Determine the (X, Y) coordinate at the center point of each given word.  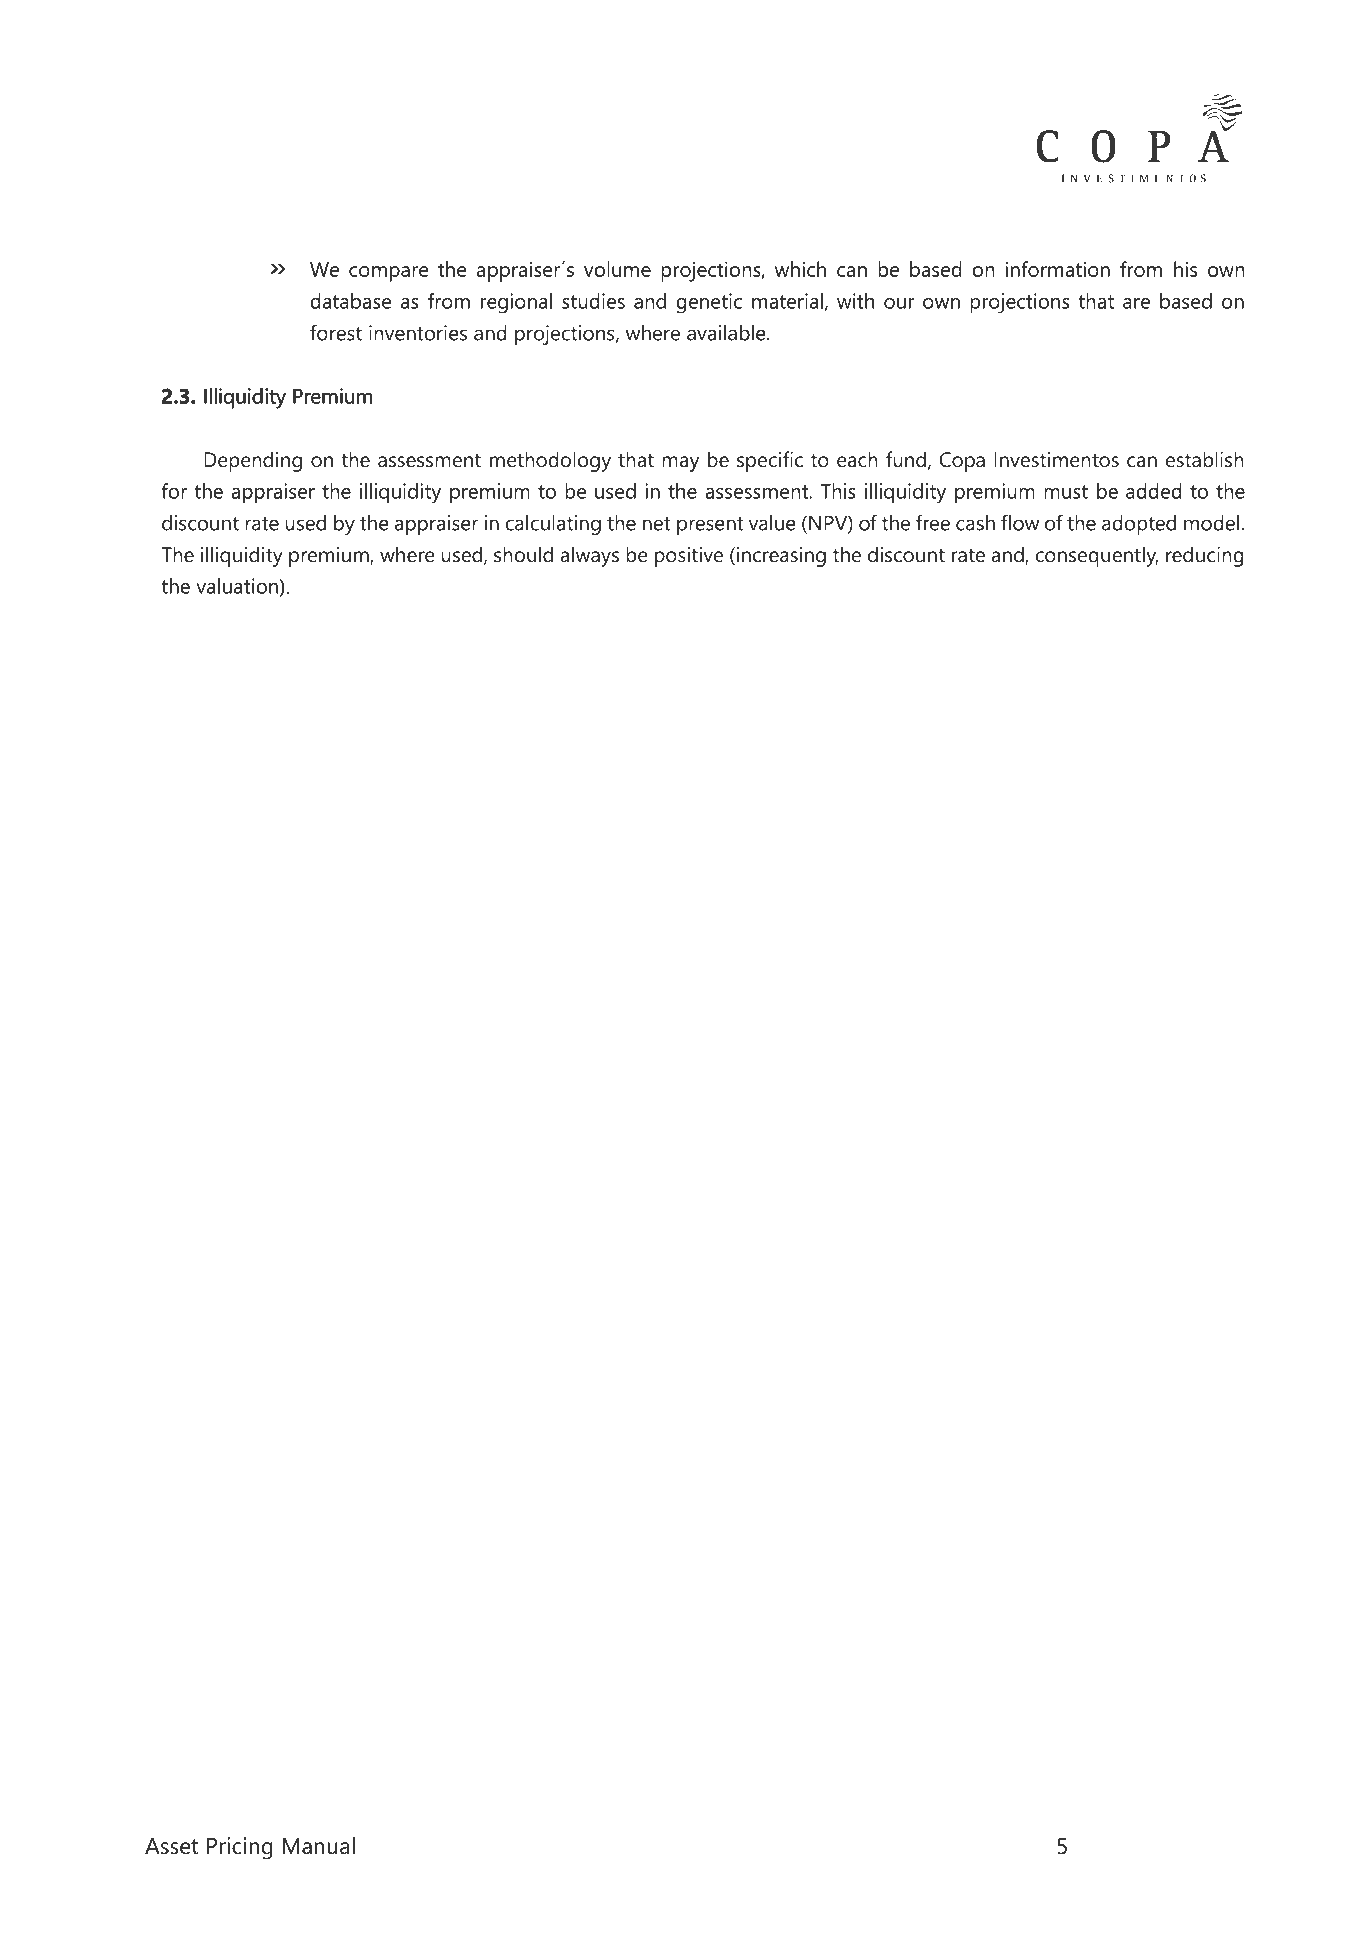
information (1057, 269)
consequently (1096, 556)
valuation (238, 587)
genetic (709, 303)
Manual (319, 1846)
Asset (171, 1846)
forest (336, 332)
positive (689, 557)
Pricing (240, 1848)
